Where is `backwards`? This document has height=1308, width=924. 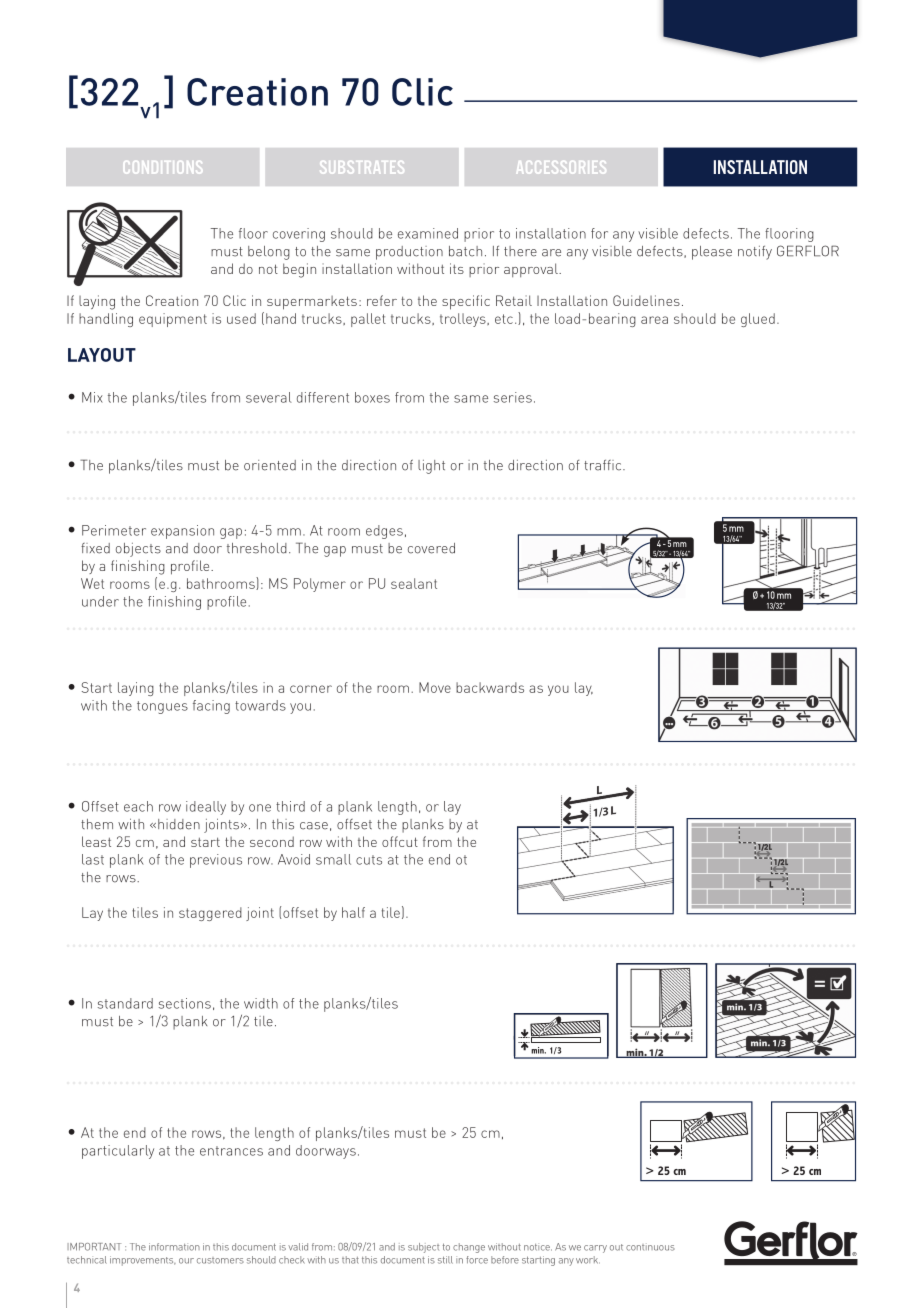
backwards is located at coordinates (490, 687).
